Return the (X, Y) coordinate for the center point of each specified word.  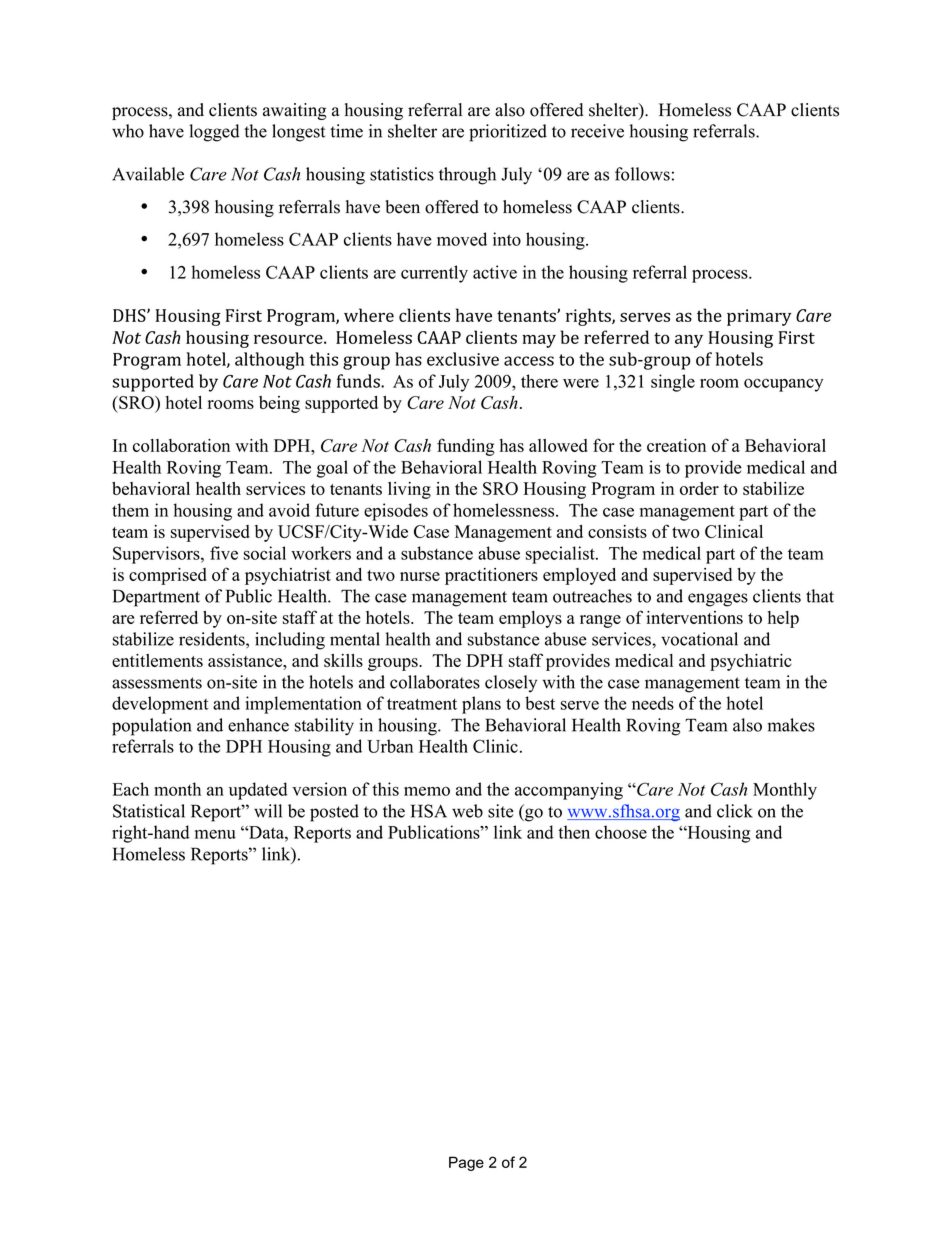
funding (466, 447)
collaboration (181, 445)
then (574, 832)
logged (214, 133)
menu (215, 834)
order (699, 488)
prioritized (508, 133)
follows (642, 174)
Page (466, 1163)
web (467, 811)
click (735, 811)
